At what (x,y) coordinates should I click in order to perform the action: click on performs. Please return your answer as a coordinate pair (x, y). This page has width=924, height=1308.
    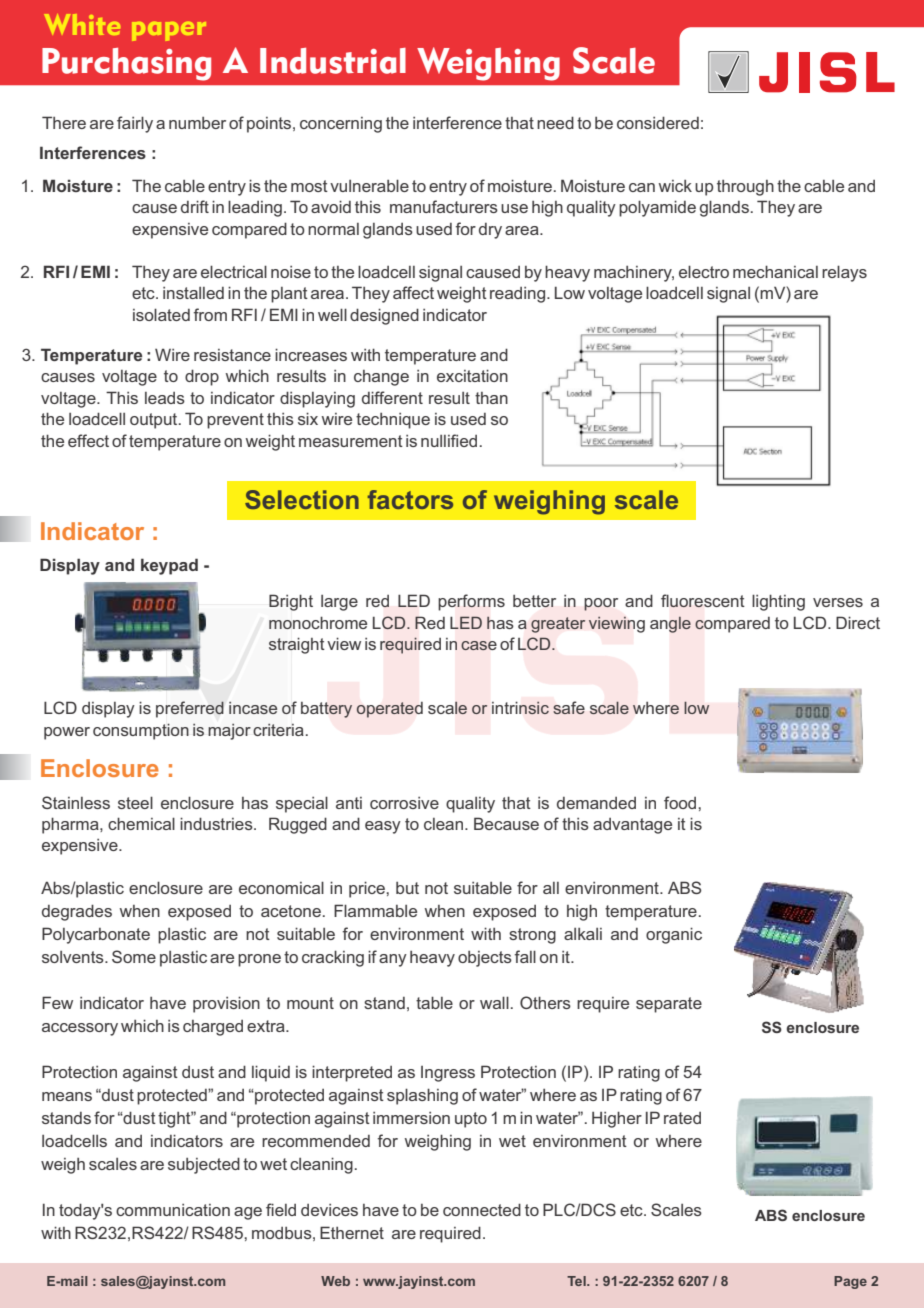
    Looking at the image, I should click on (471, 602).
